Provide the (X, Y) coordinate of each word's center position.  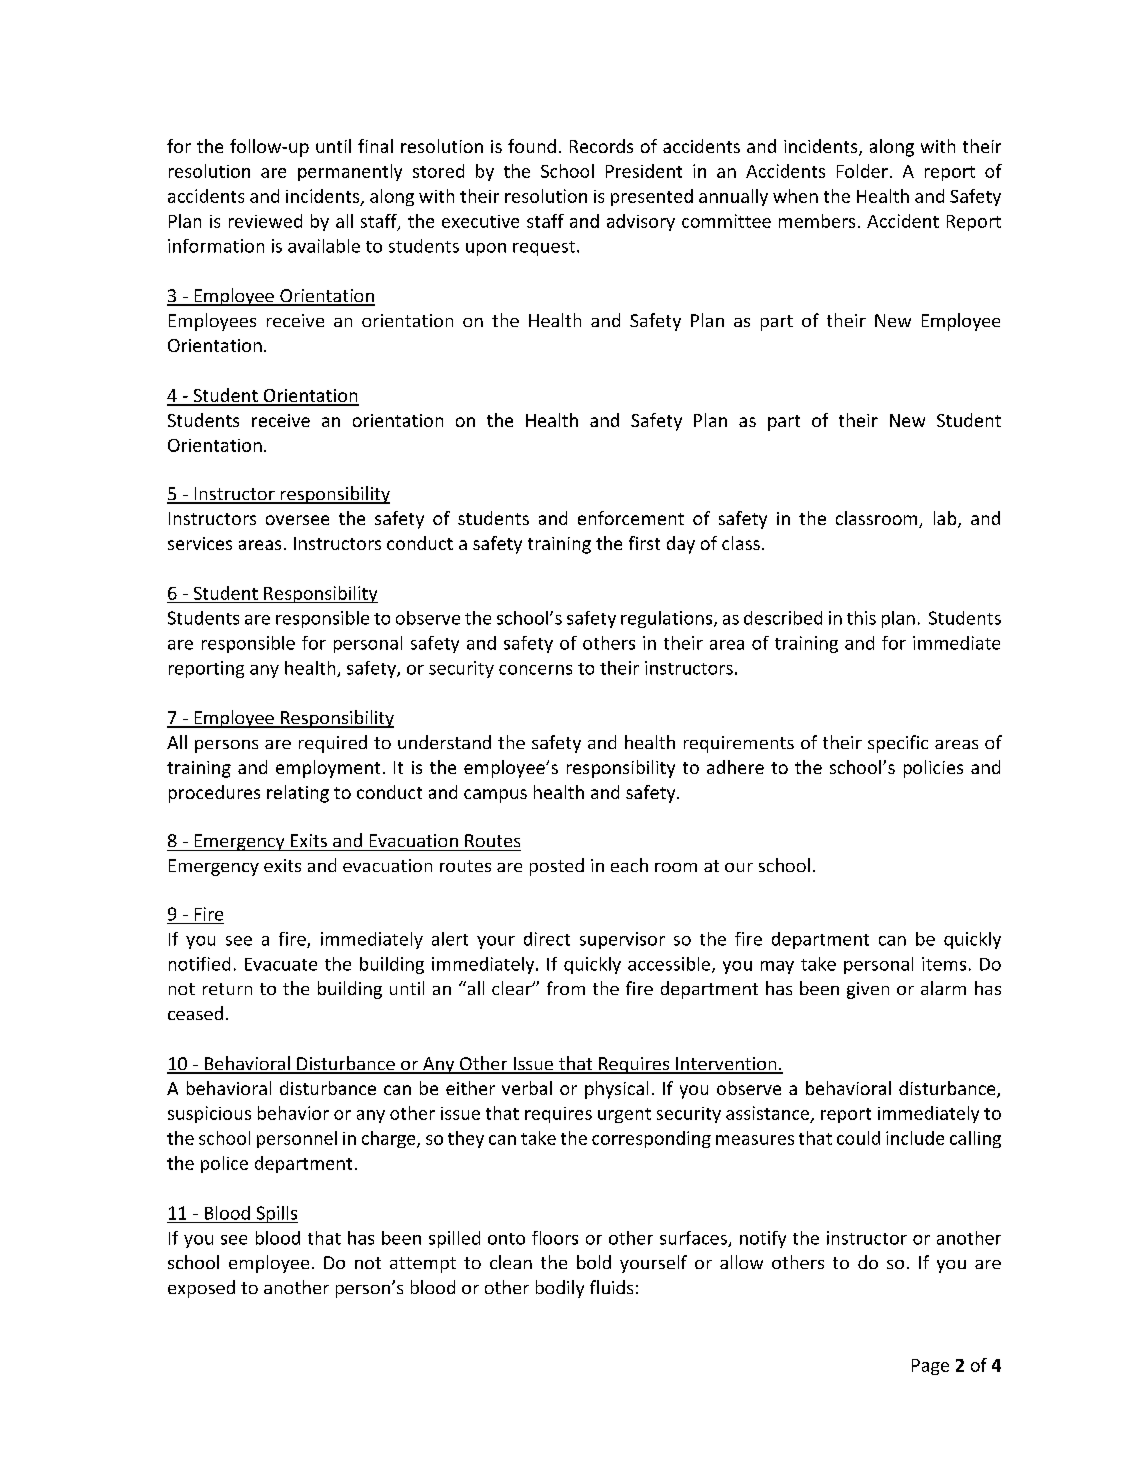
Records (601, 146)
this (861, 618)
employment (328, 769)
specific (898, 744)
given (868, 990)
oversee (297, 520)
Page (930, 1367)
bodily (560, 1289)
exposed (201, 1289)
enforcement (631, 518)
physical (616, 1090)
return (227, 989)
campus (495, 796)
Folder (862, 171)
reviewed (265, 221)
